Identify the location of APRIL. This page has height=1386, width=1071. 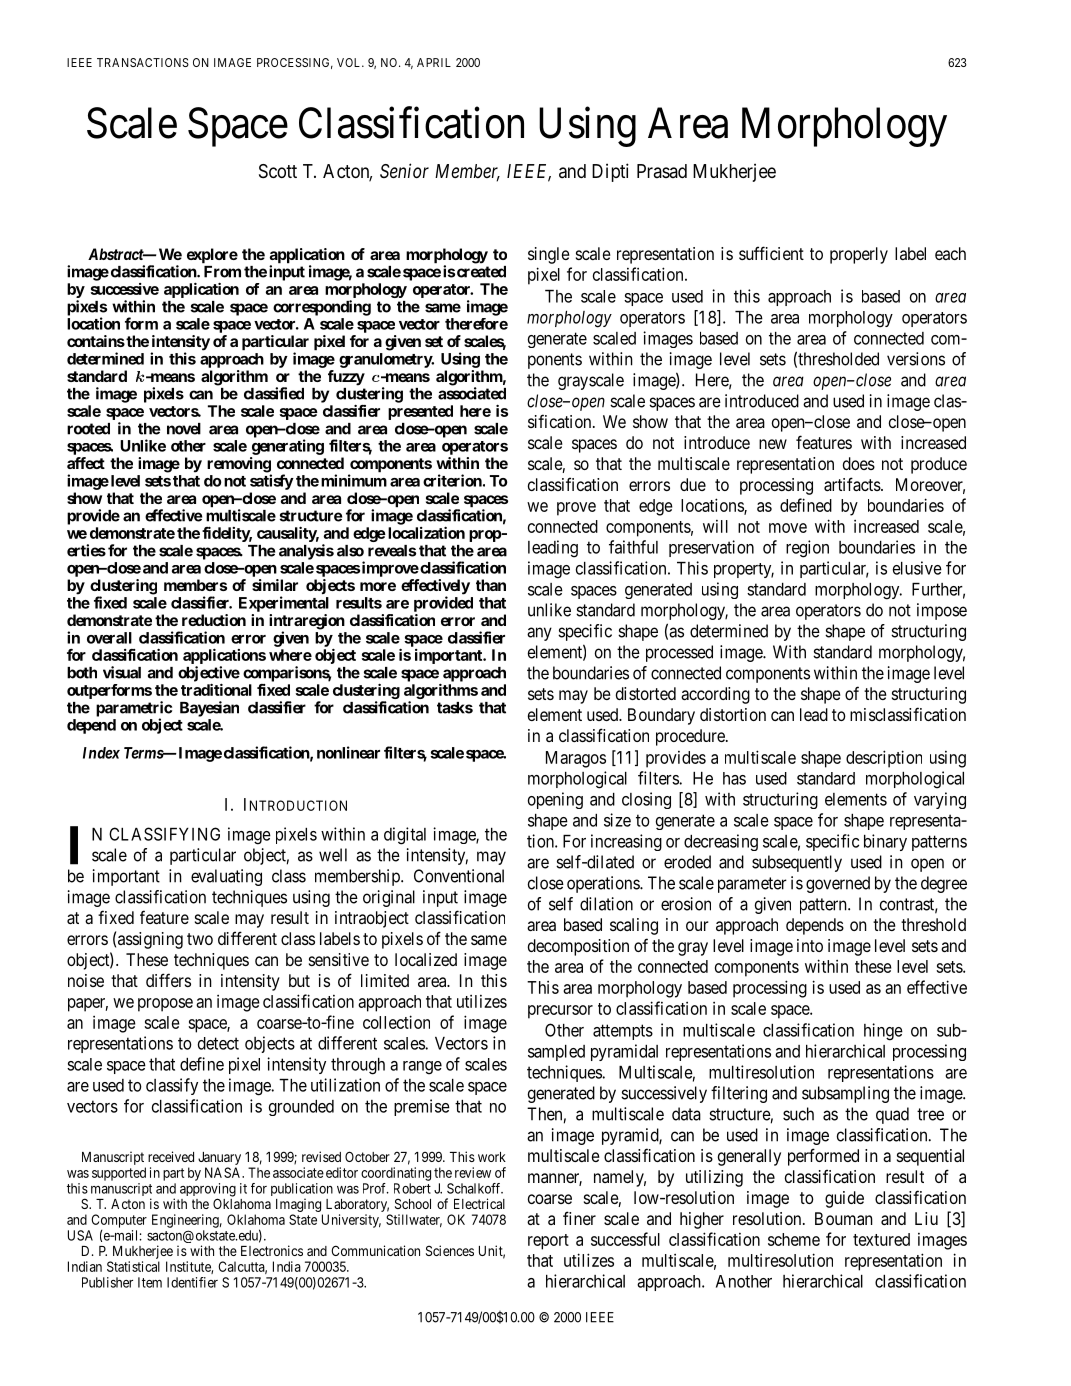
(434, 62).
